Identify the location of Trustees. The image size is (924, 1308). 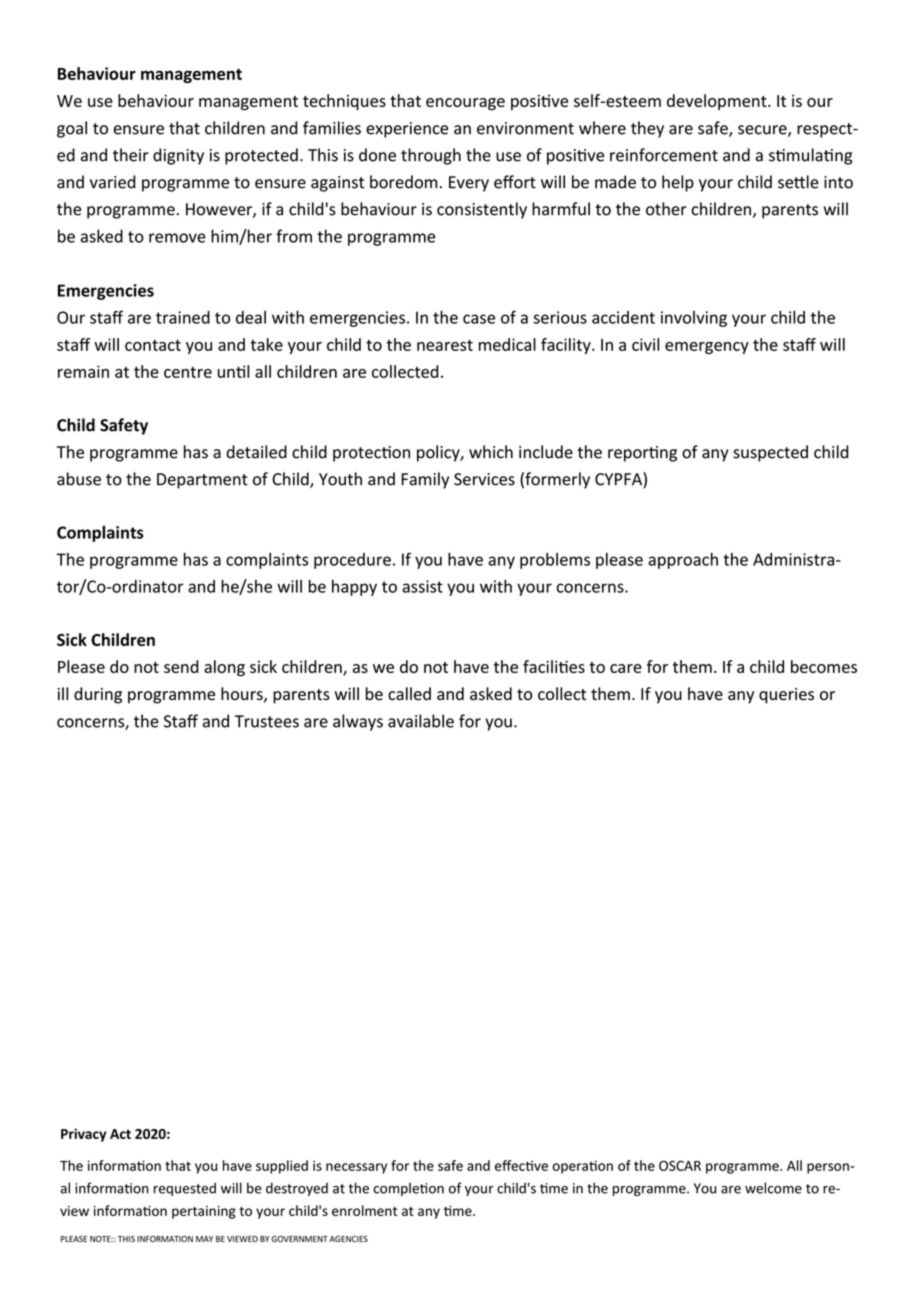
(267, 721).
